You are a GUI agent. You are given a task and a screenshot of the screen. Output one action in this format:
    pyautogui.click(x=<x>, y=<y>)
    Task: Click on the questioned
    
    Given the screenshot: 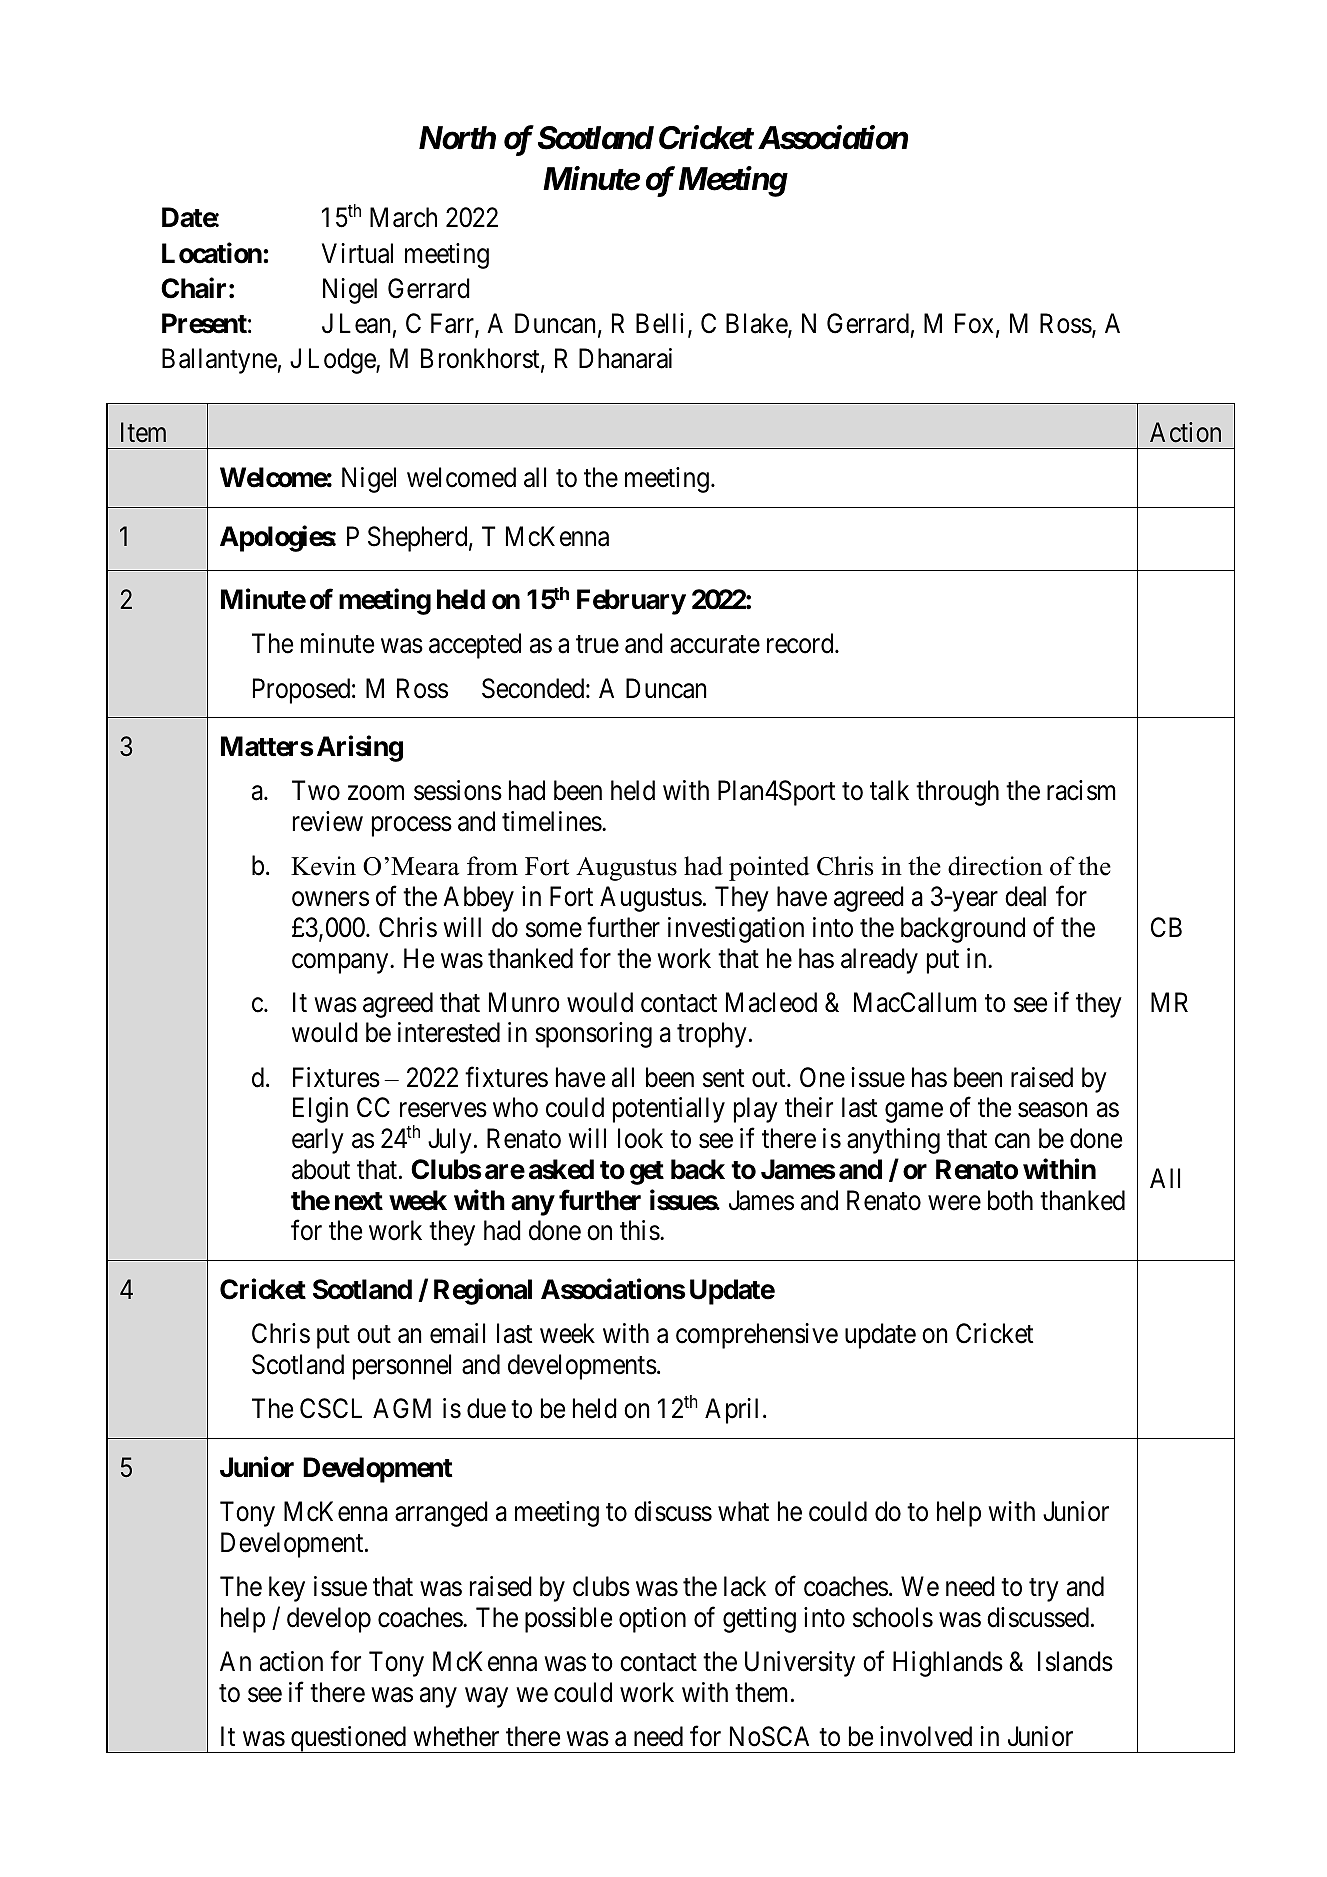 What is the action you would take?
    pyautogui.click(x=349, y=1739)
